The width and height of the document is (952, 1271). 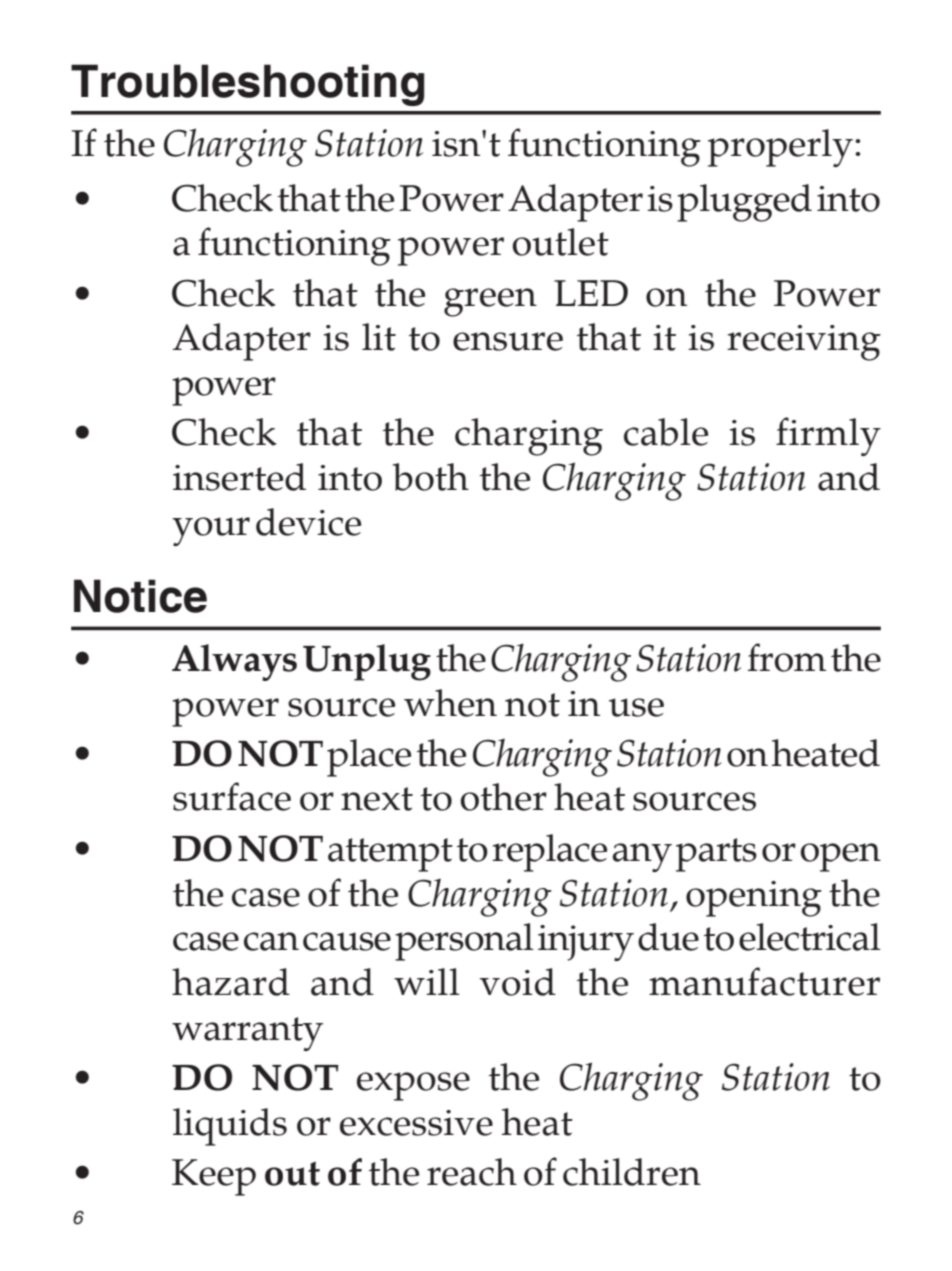 I want to click on Troubleshooting, so click(x=247, y=85).
